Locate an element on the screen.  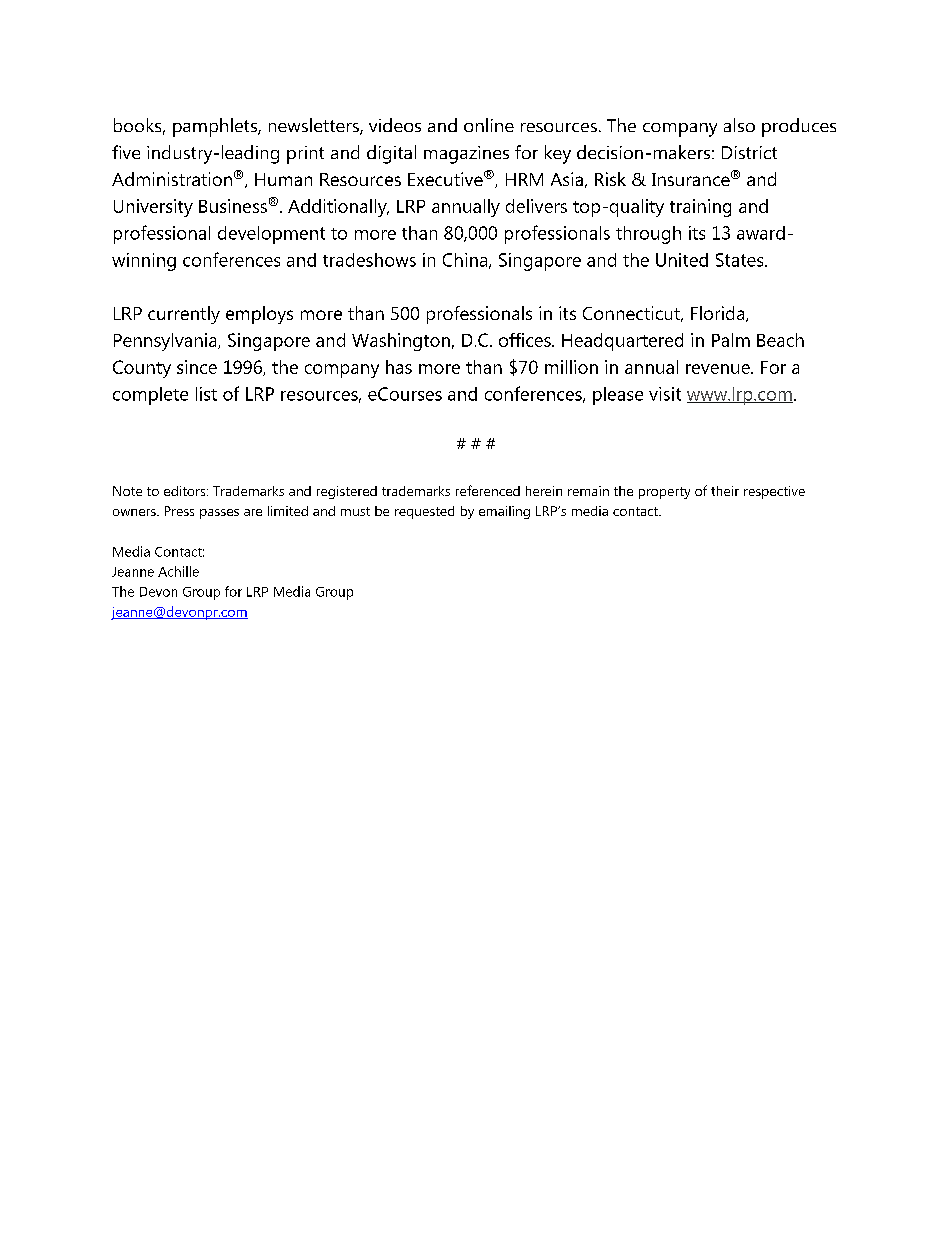
States is located at coordinates (741, 260).
